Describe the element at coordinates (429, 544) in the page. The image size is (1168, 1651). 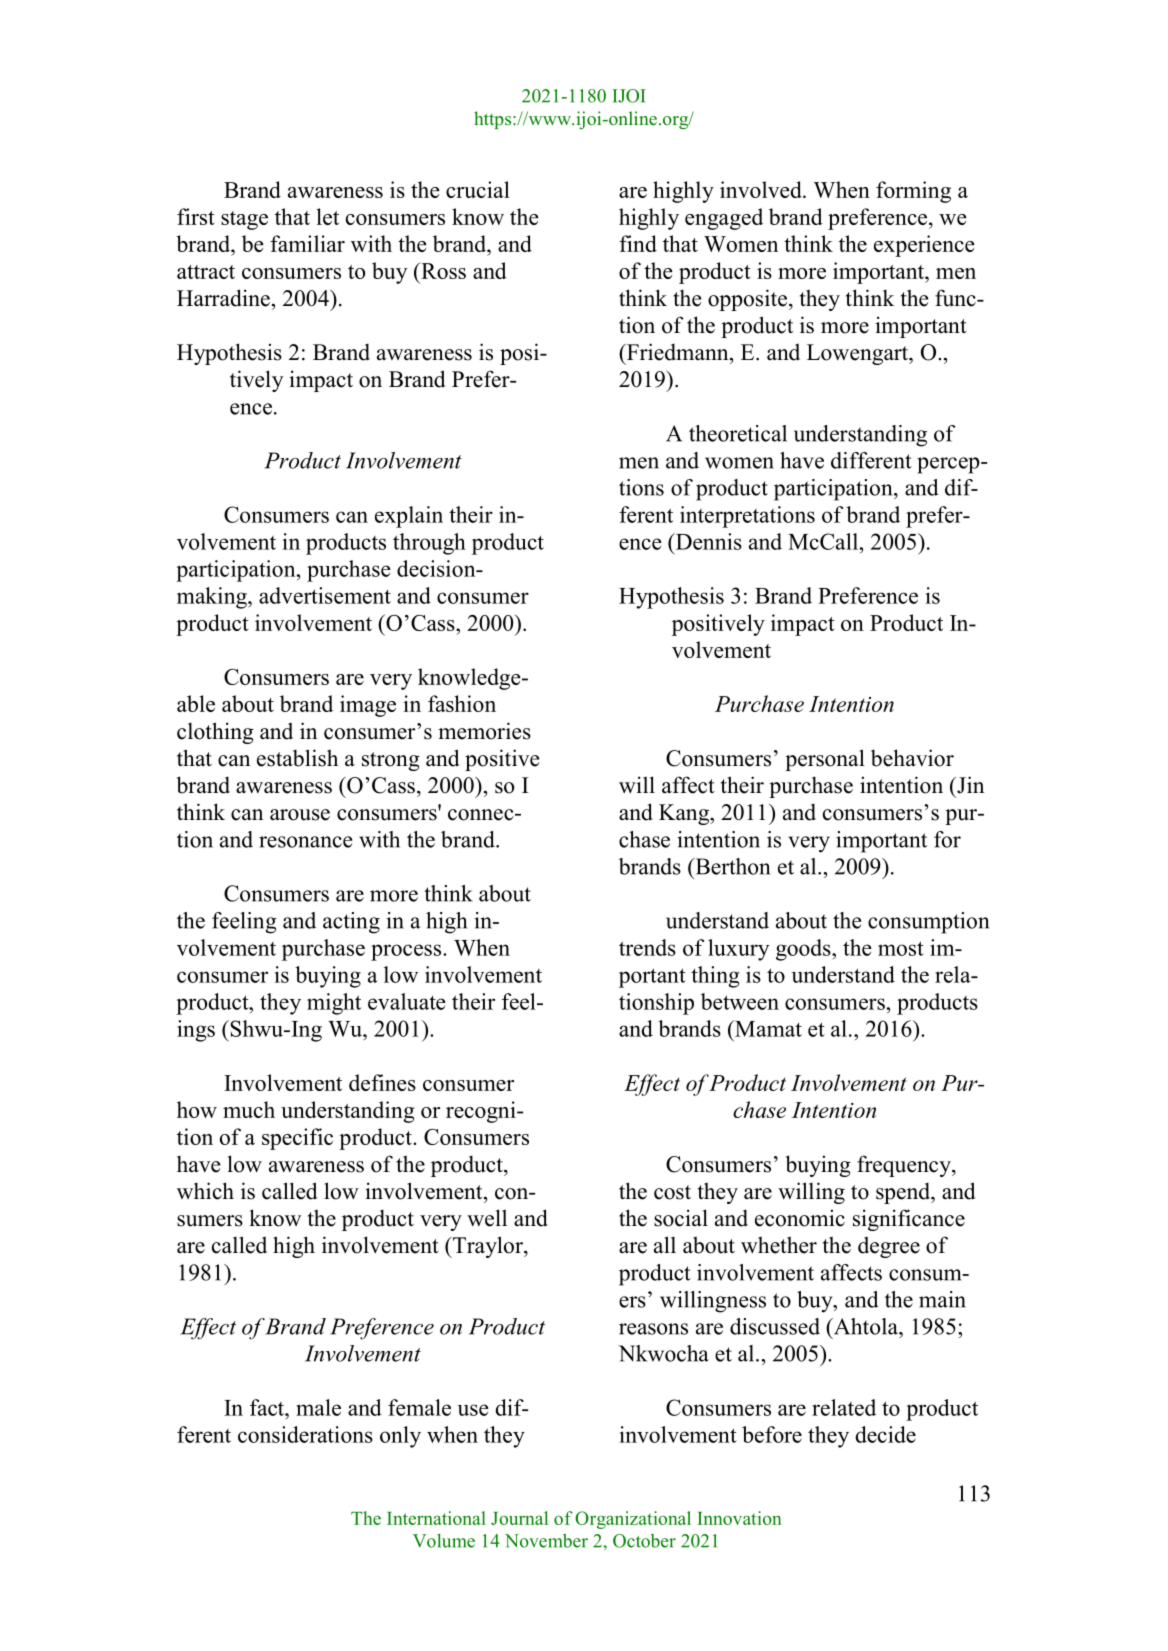
I see `through` at that location.
